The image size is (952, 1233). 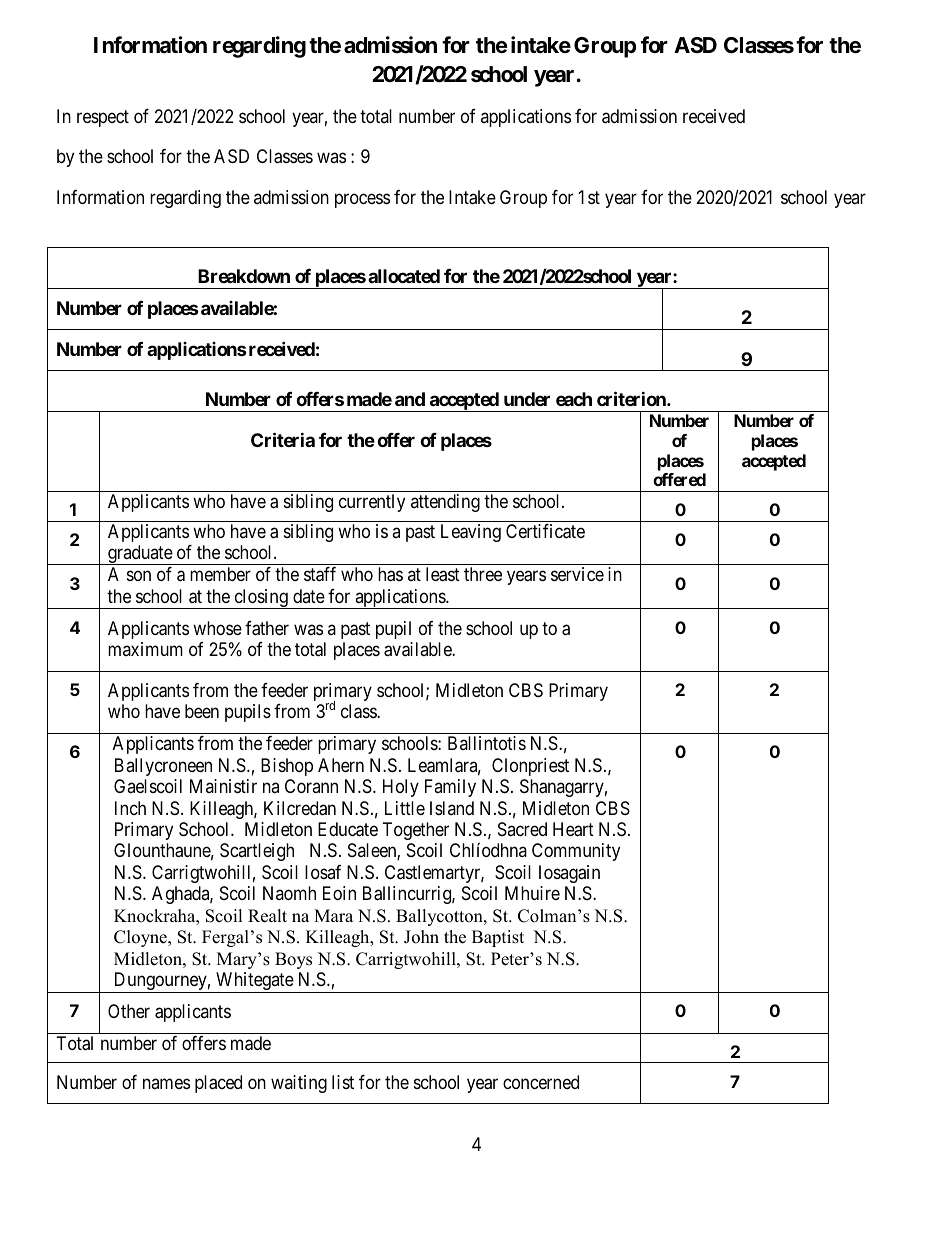 What do you see at coordinates (166, 1083) in the screenshot?
I see `names` at bounding box center [166, 1083].
